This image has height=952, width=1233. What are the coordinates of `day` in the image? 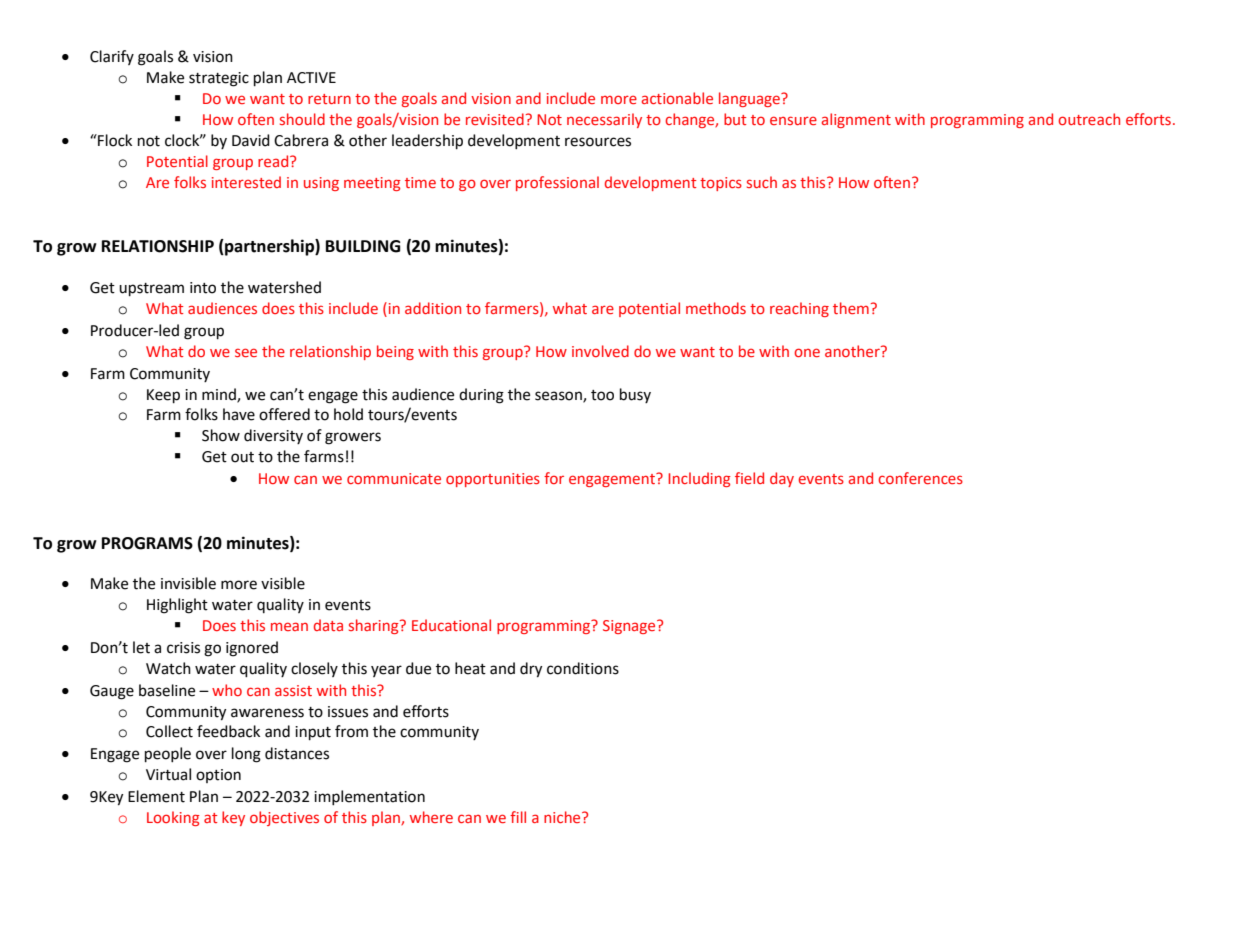 It's located at (782, 479).
